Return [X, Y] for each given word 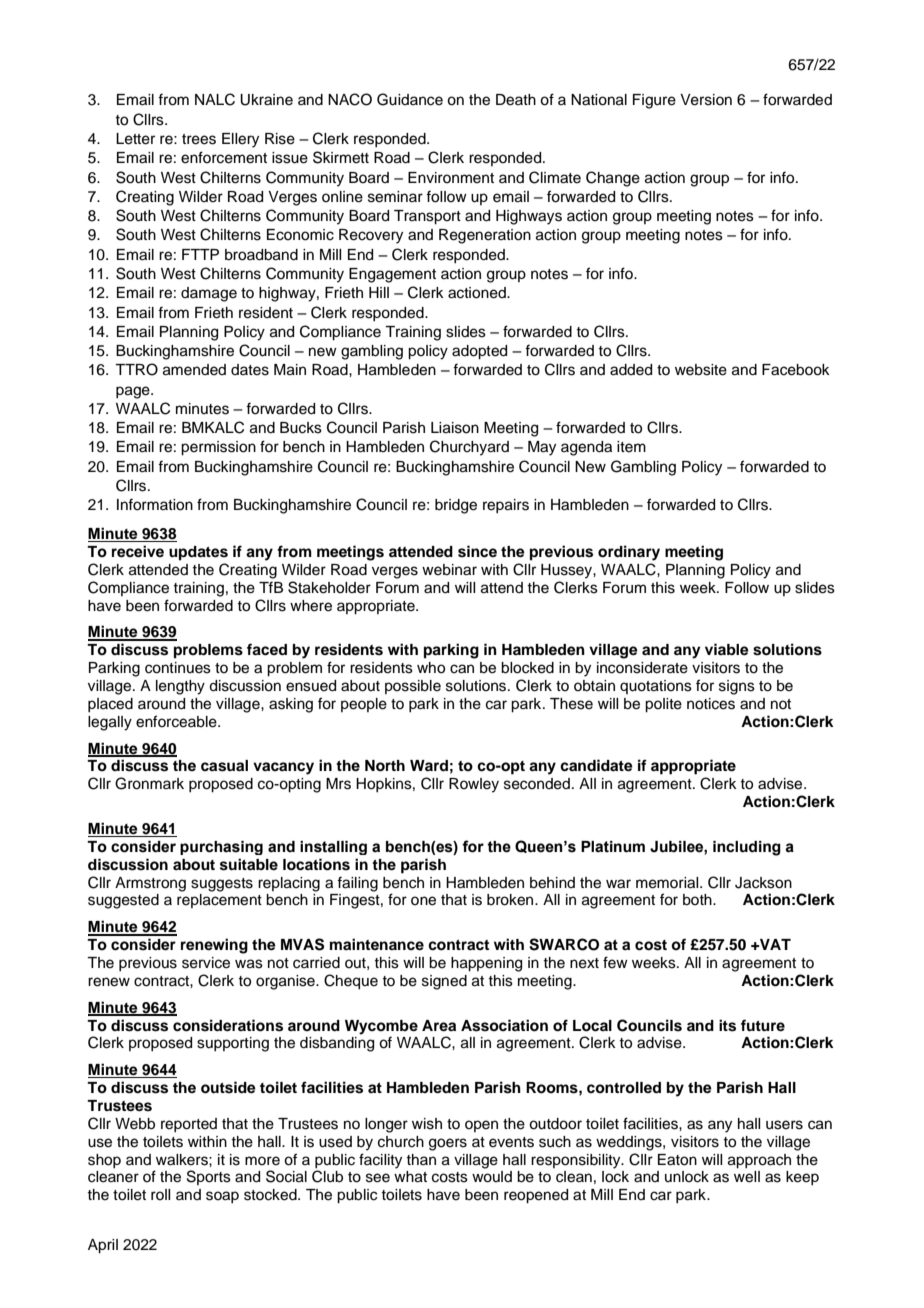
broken [511, 900]
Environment [451, 178]
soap [222, 1197]
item [631, 447]
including [747, 848]
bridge [456, 506]
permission [218, 448]
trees [199, 139]
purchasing [221, 848]
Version [706, 100]
